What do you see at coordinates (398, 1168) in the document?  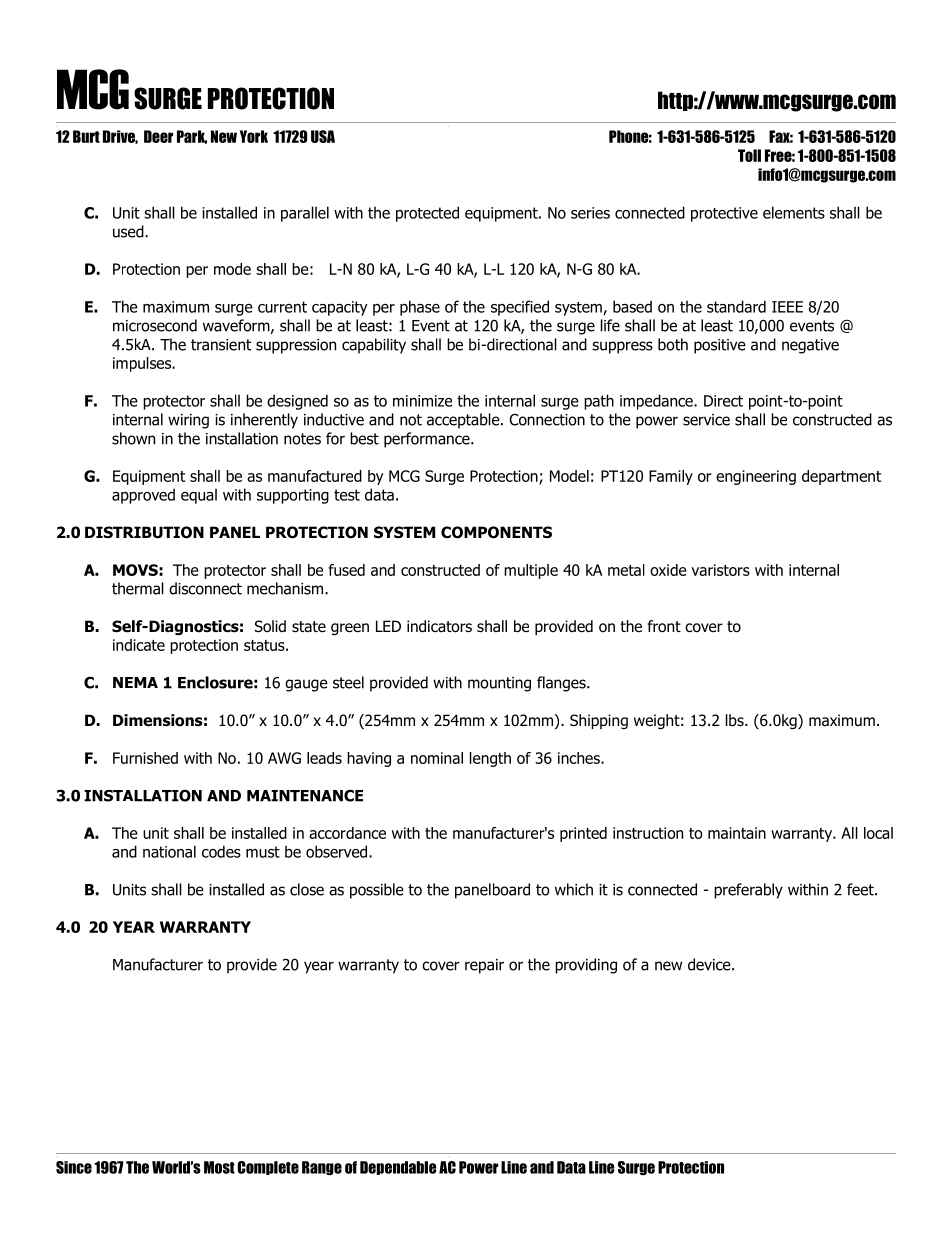 I see `Dependable` at bounding box center [398, 1168].
